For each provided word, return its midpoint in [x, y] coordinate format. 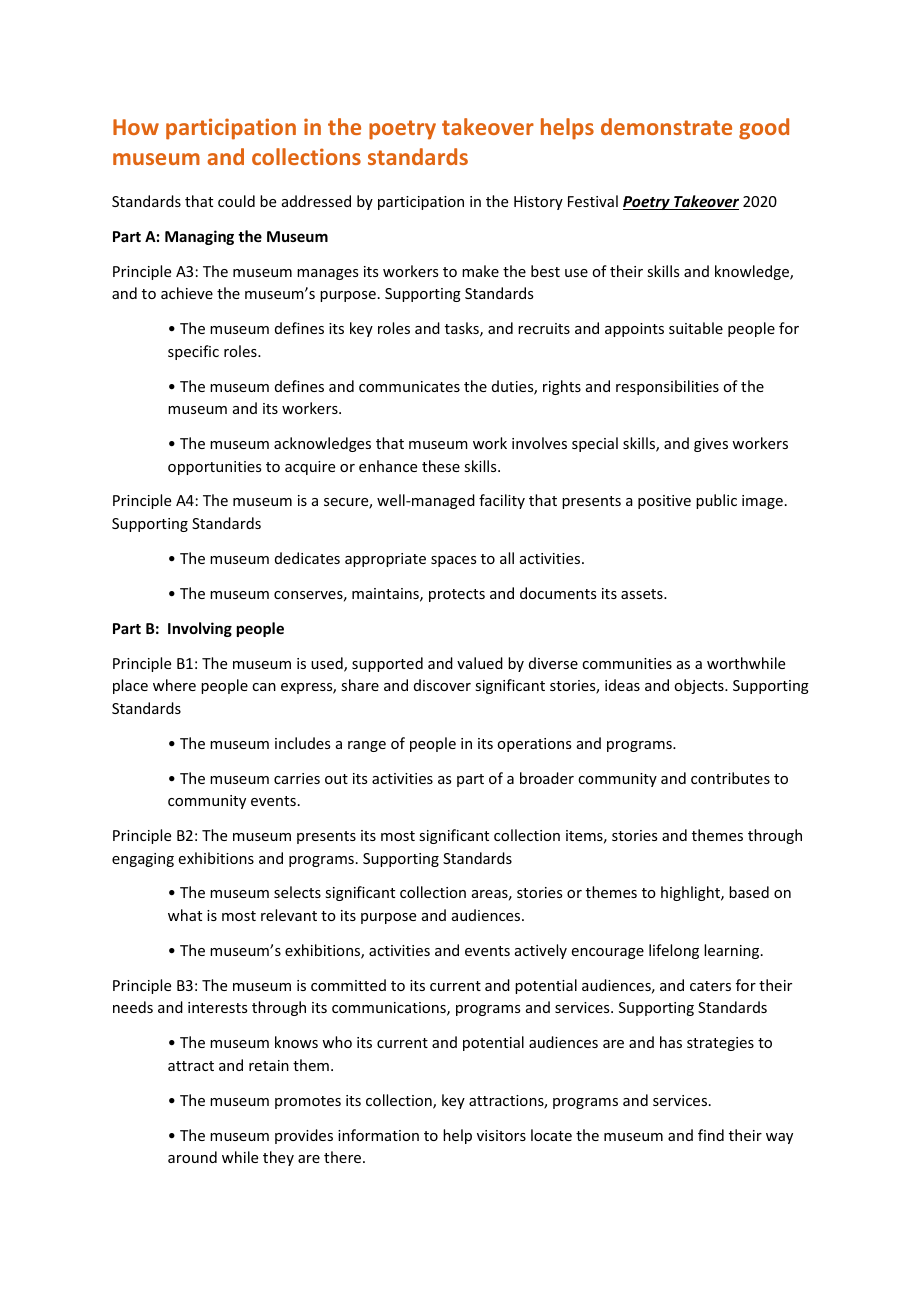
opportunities [214, 468]
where [174, 685]
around [192, 1157]
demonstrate [666, 126]
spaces [453, 561]
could [236, 201]
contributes [730, 778]
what [185, 915]
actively [541, 951]
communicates [409, 386]
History [538, 203]
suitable [696, 328]
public [716, 501]
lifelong [674, 951]
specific [193, 352]
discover [442, 685]
